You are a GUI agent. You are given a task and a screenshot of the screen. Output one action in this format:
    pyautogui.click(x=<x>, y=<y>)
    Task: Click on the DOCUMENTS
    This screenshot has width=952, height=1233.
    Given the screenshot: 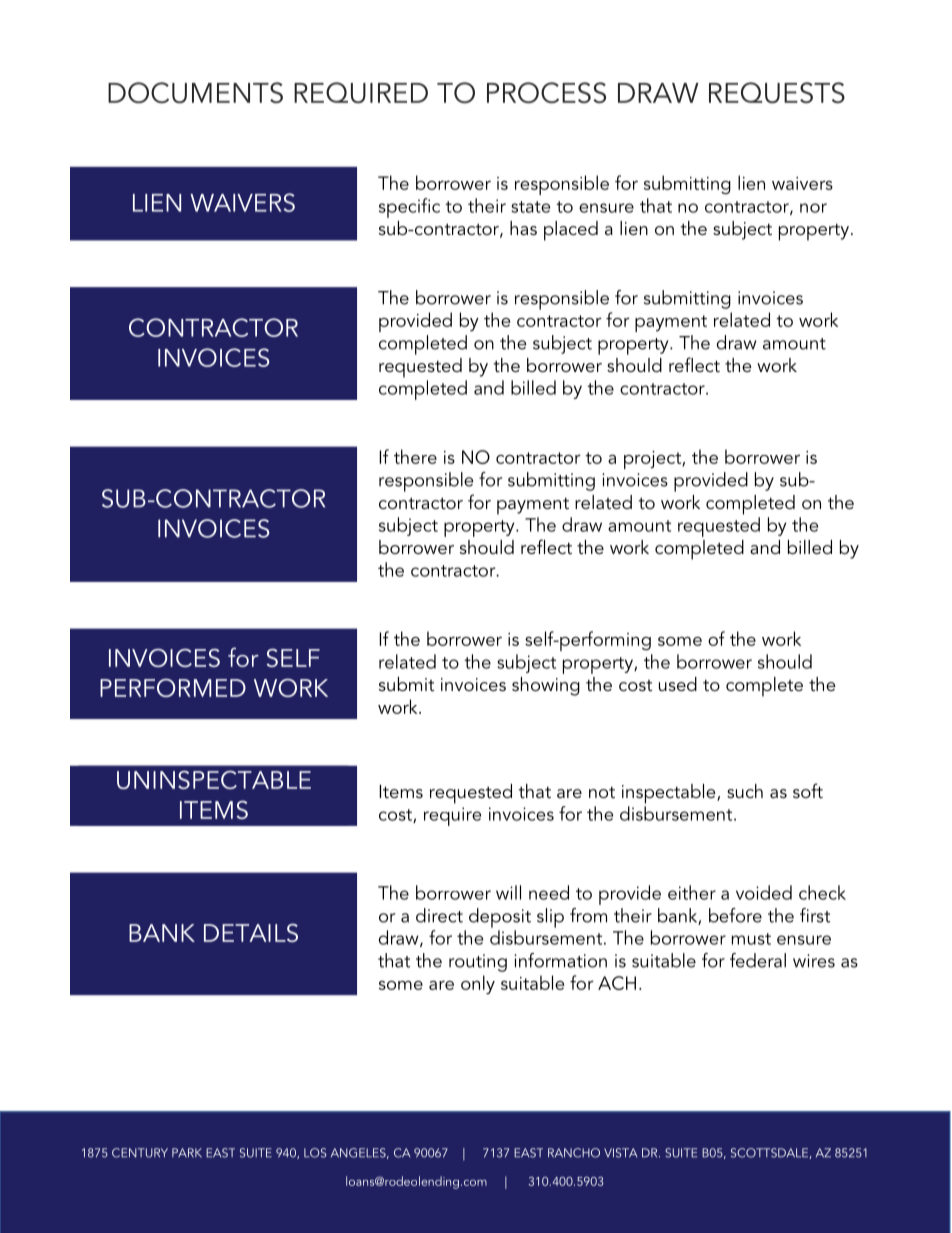 What is the action you would take?
    pyautogui.click(x=195, y=93)
